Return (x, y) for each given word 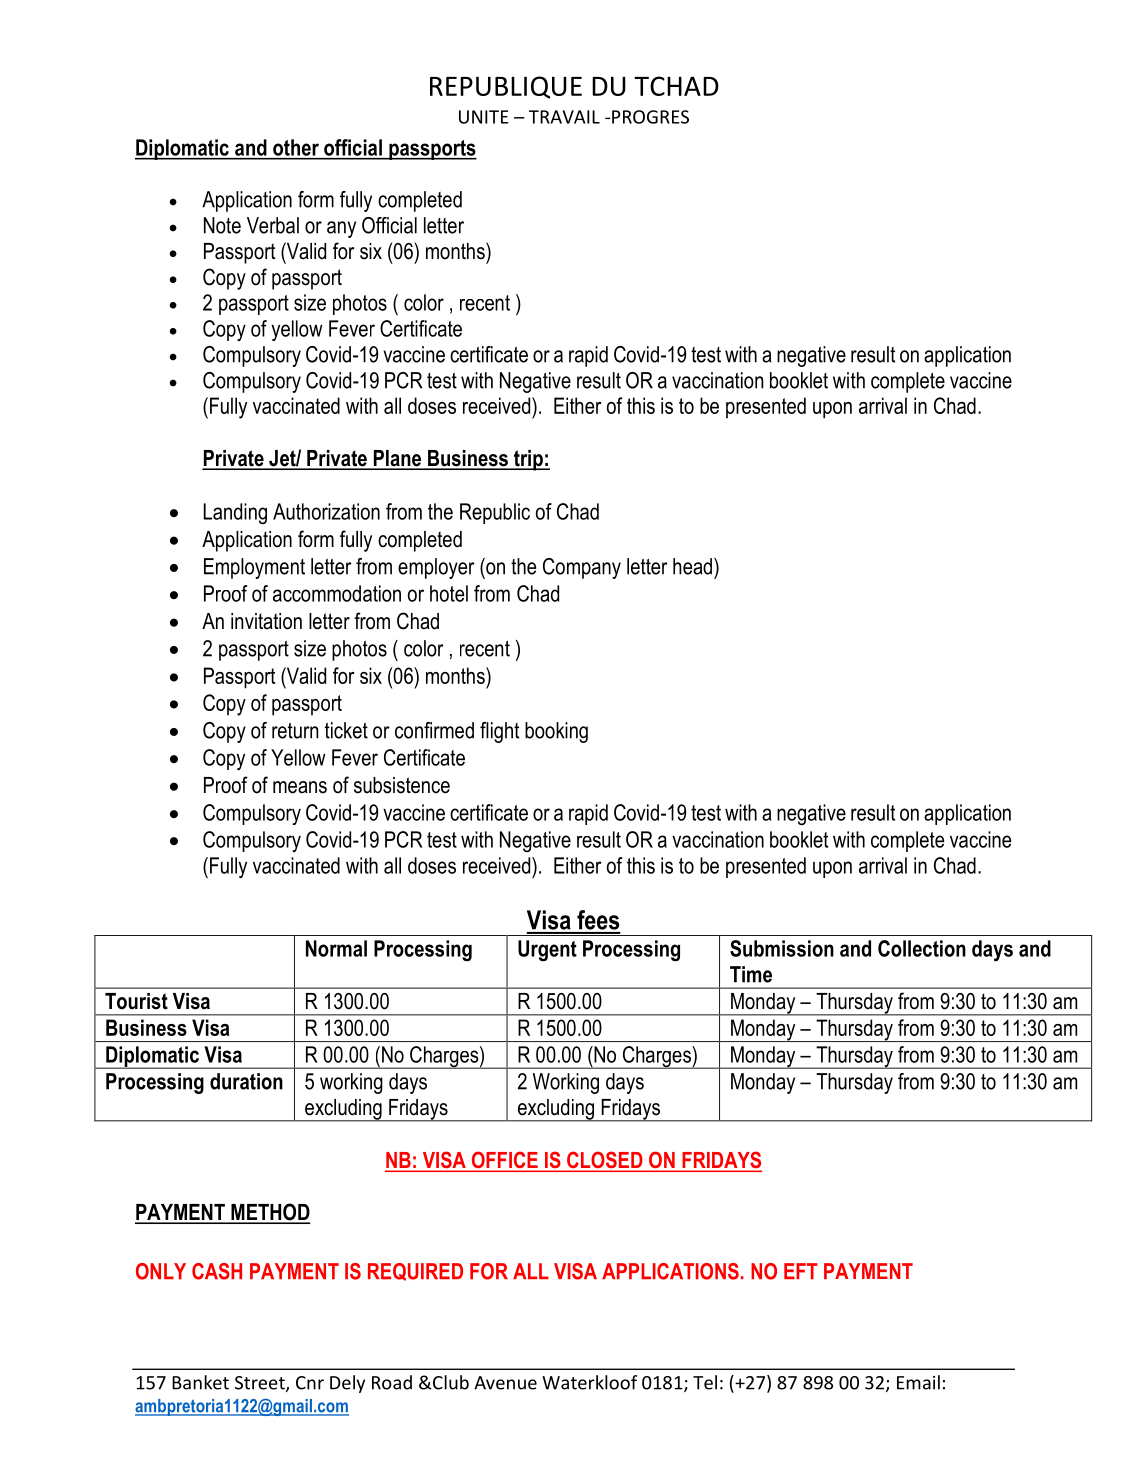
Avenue (505, 1383)
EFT (801, 1271)
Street (261, 1384)
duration (246, 1081)
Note (222, 225)
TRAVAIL (564, 117)
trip (528, 460)
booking (556, 732)
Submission (782, 948)
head (692, 566)
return (295, 731)
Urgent (547, 951)
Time (751, 974)
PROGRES (650, 117)
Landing (235, 514)
